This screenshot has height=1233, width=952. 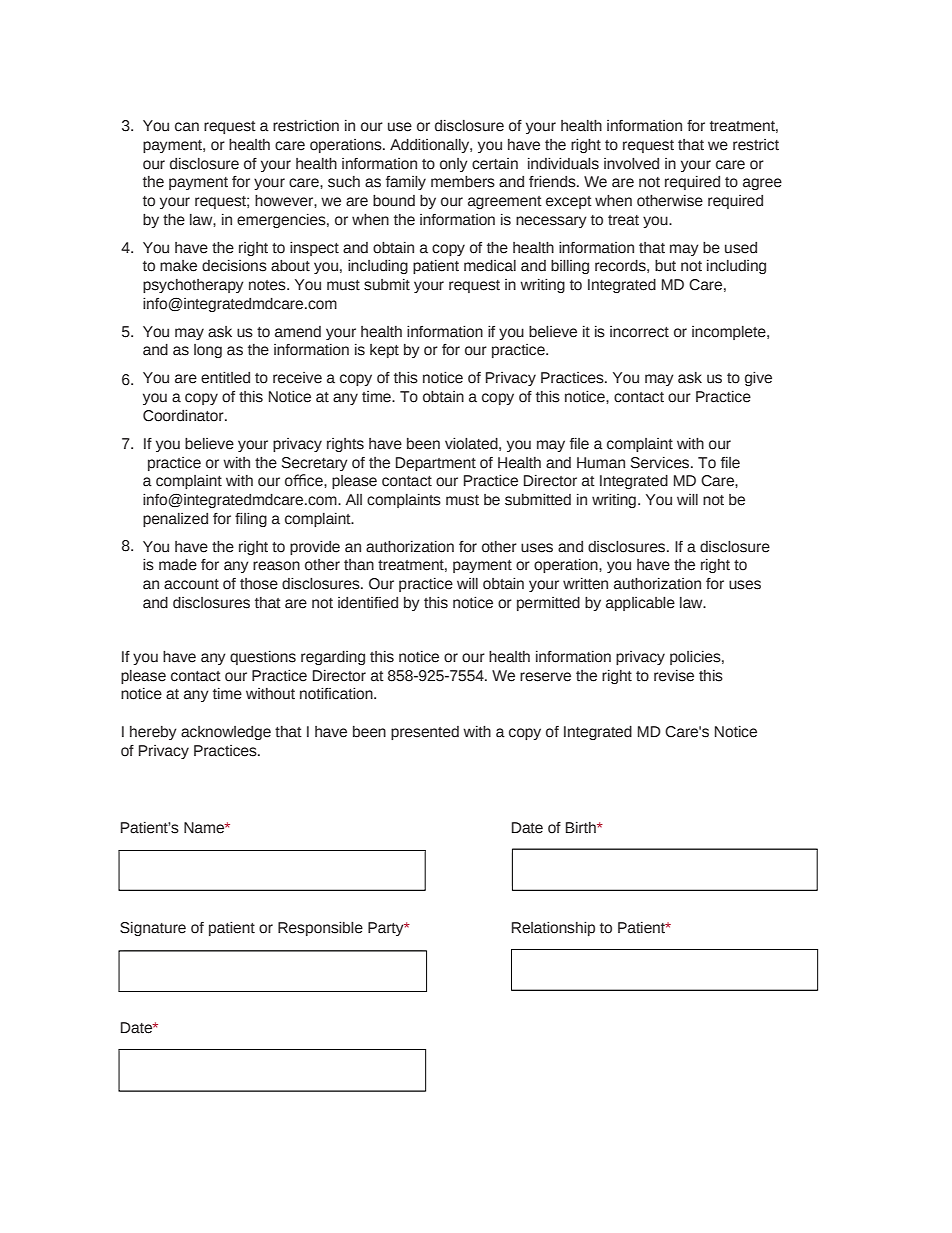 What do you see at coordinates (436, 464) in the screenshot?
I see `Department` at bounding box center [436, 464].
